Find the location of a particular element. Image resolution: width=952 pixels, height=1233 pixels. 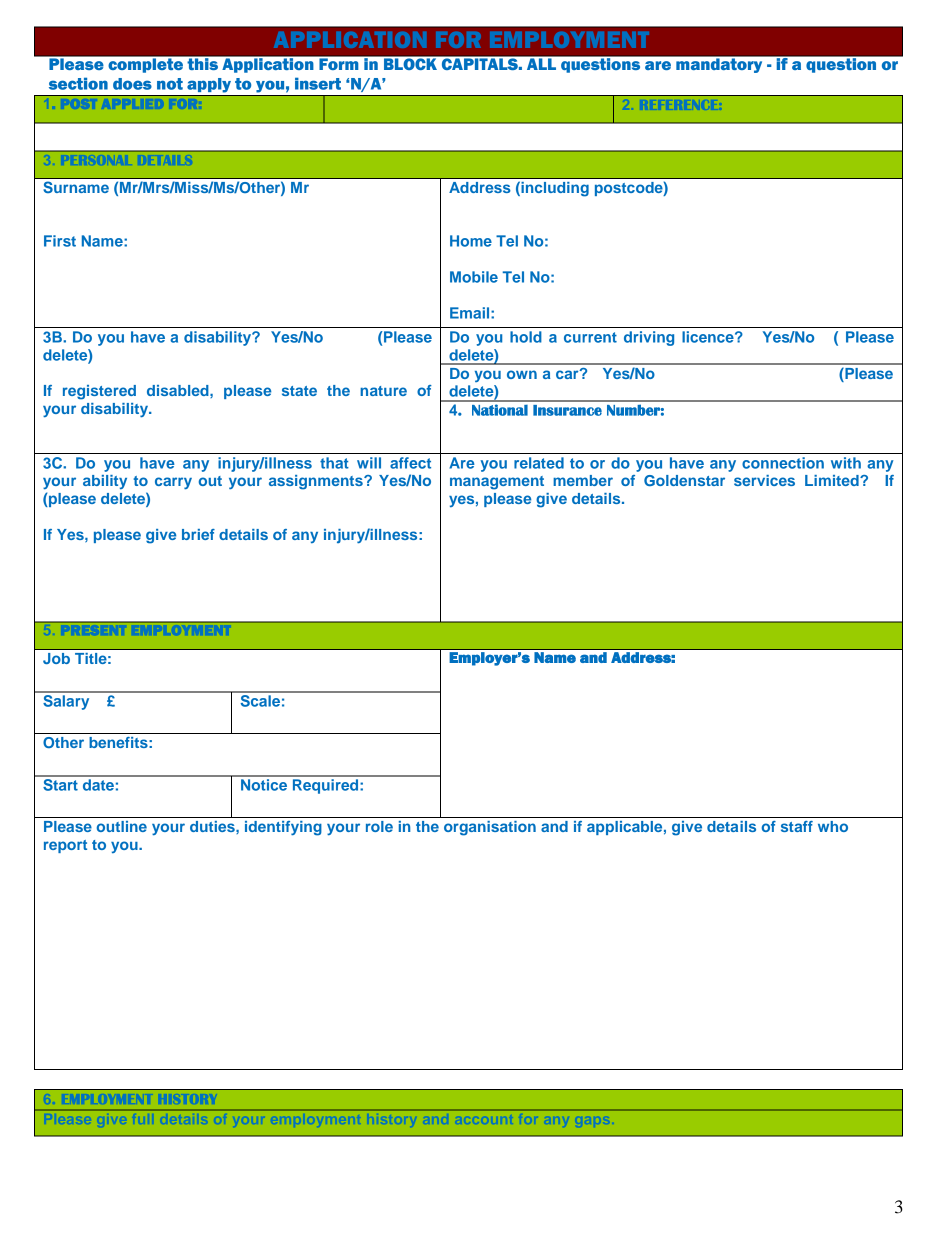

driving is located at coordinates (649, 338).
